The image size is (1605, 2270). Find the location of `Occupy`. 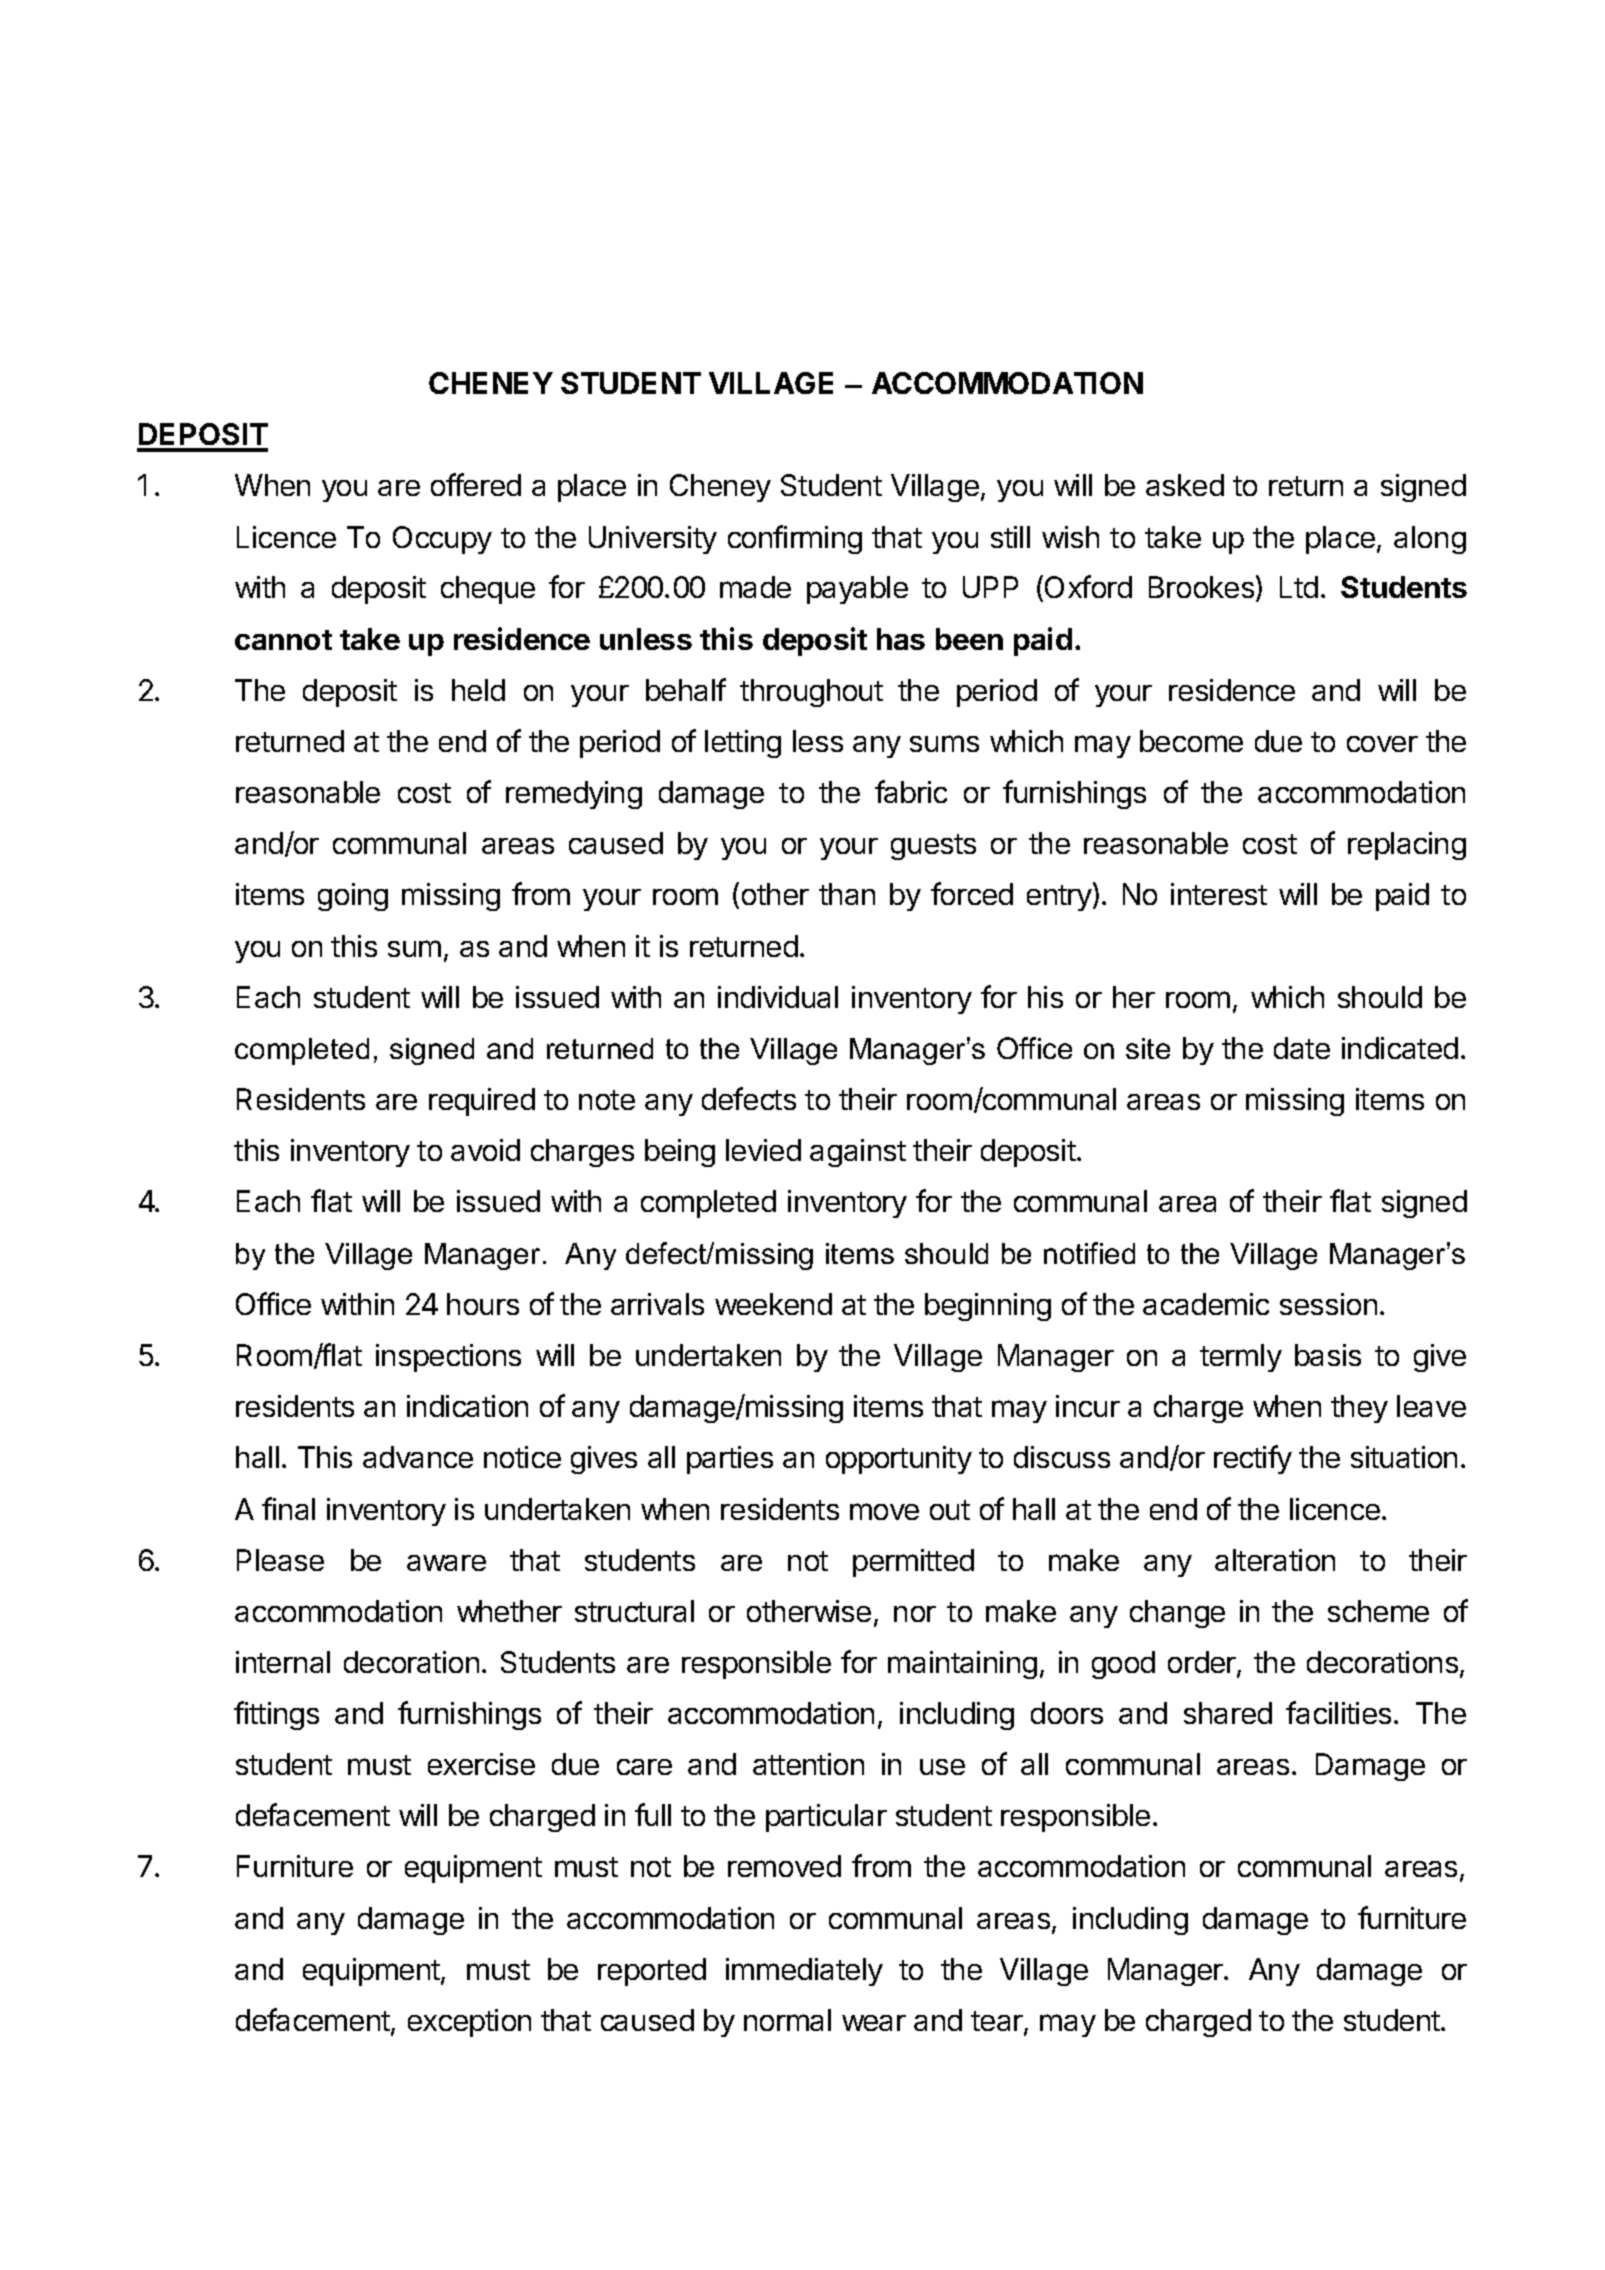

Occupy is located at coordinates (442, 540).
